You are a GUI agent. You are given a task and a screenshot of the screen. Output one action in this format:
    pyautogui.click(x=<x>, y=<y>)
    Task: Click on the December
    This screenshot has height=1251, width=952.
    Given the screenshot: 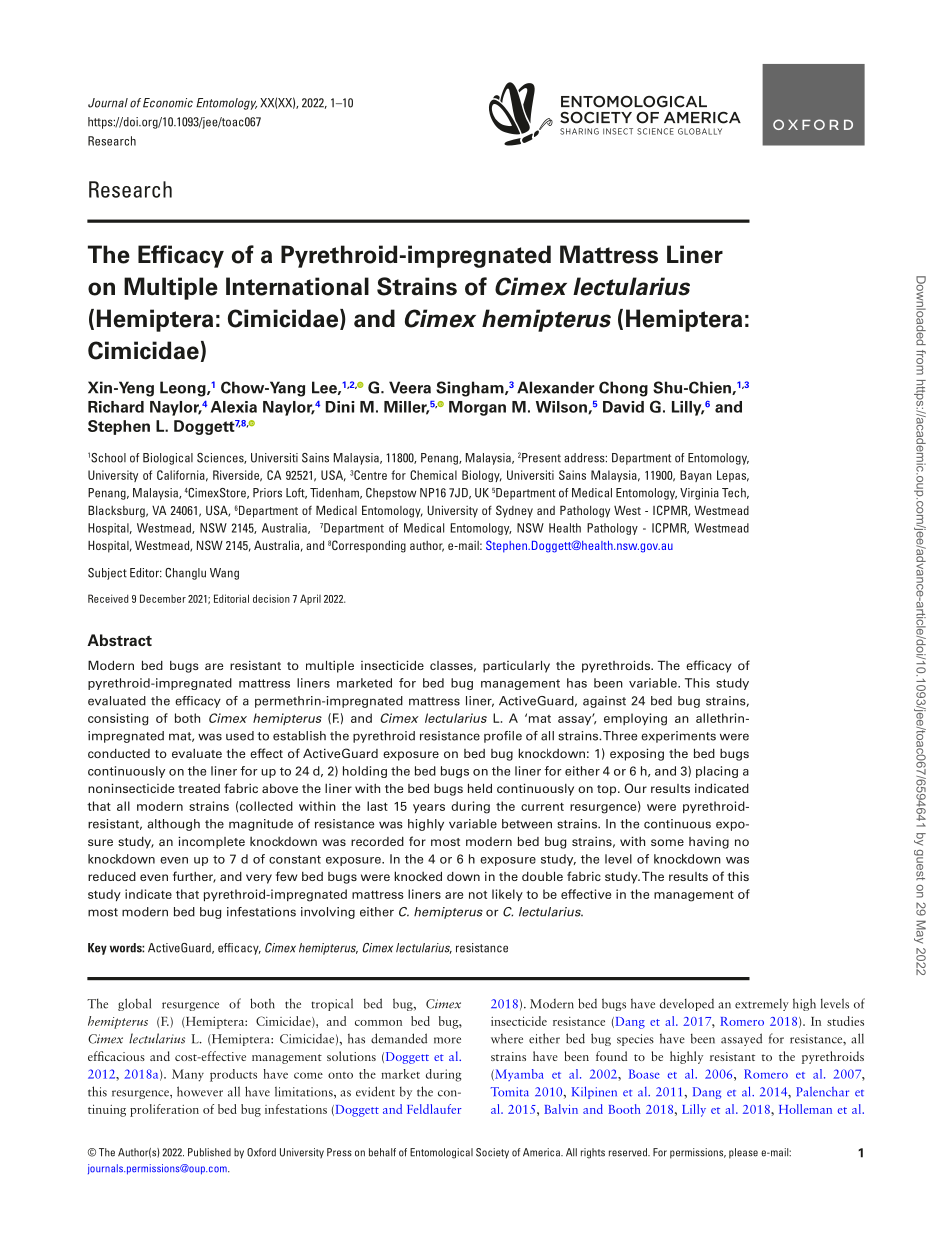 What is the action you would take?
    pyautogui.click(x=163, y=598)
